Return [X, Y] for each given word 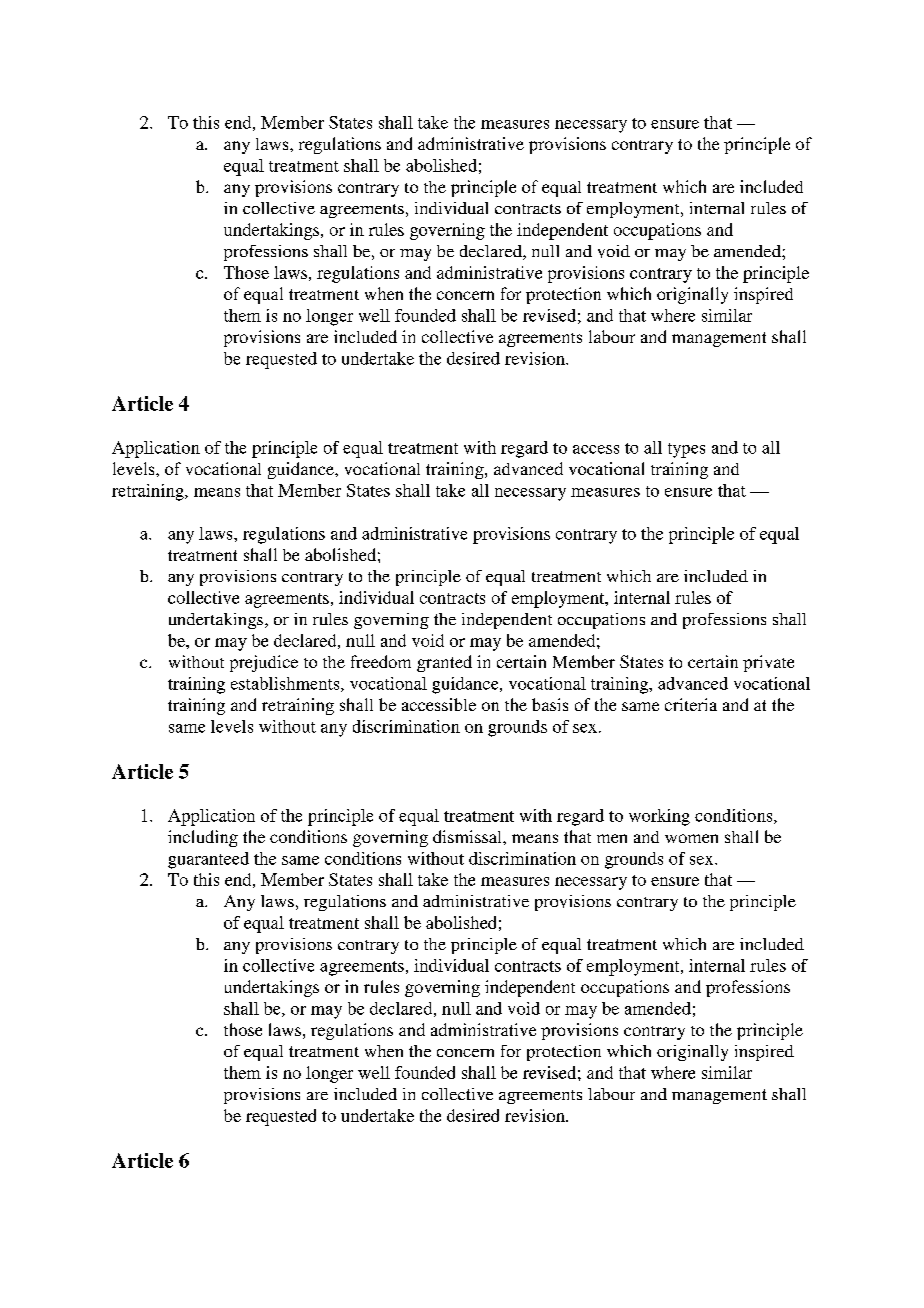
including [203, 838]
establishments [286, 684]
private [768, 663]
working [659, 817]
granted [444, 663]
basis [550, 704]
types [686, 450]
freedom [381, 661]
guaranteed [208, 860]
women [691, 838]
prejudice [264, 663]
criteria [691, 704]
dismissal [468, 836]
